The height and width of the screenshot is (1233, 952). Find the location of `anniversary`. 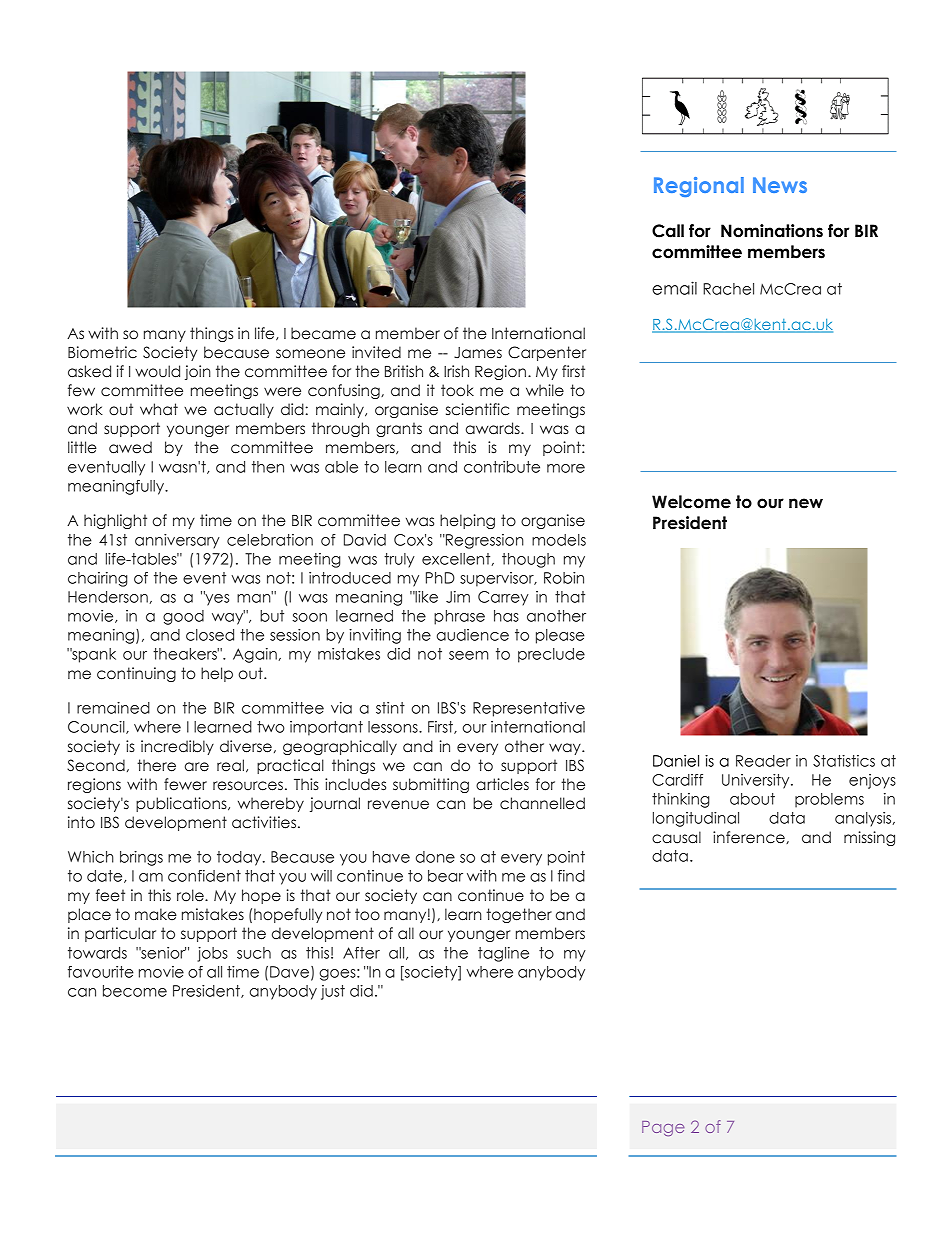

anniversary is located at coordinates (177, 541).
